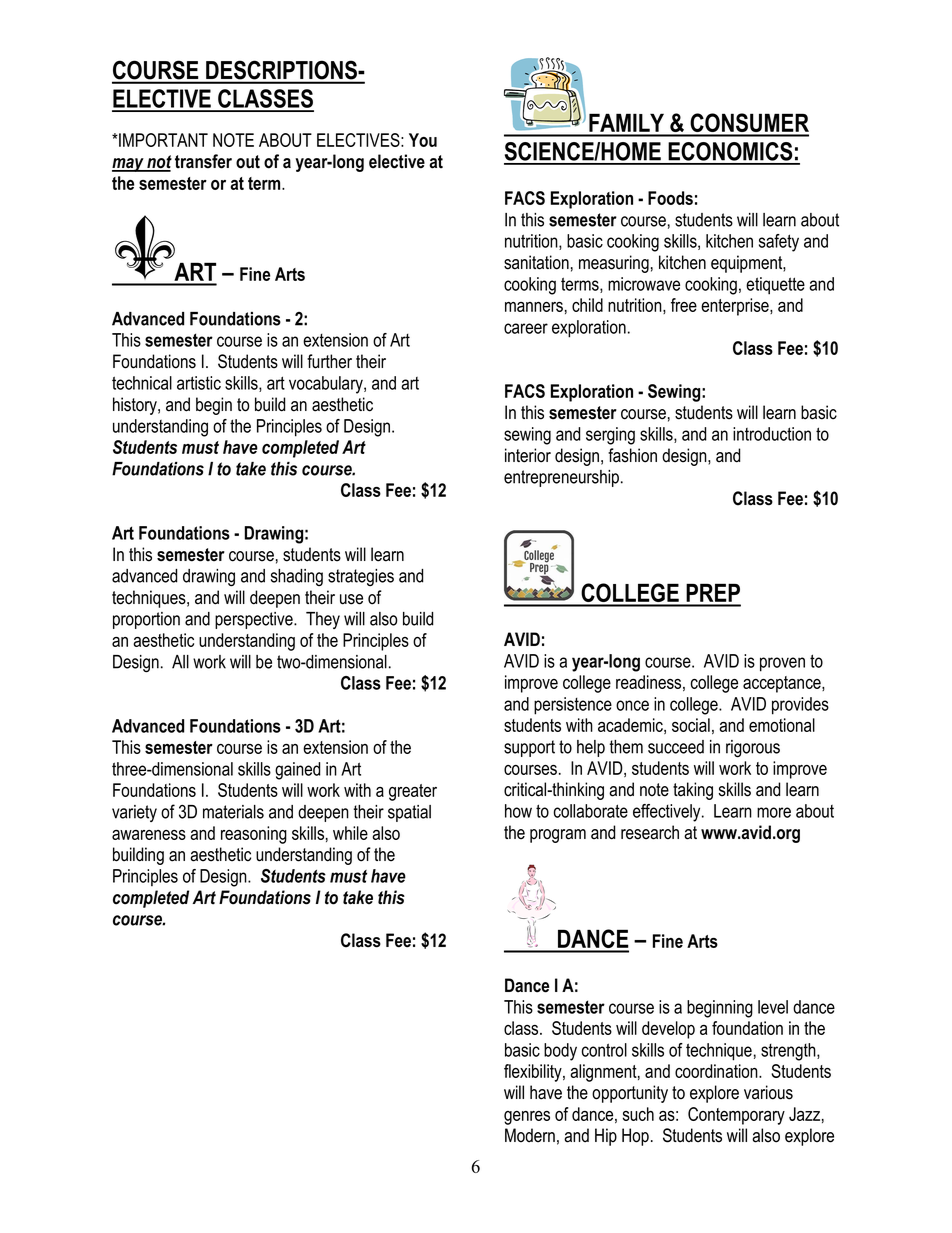 This image has width=952, height=1233. I want to click on All, so click(180, 662).
